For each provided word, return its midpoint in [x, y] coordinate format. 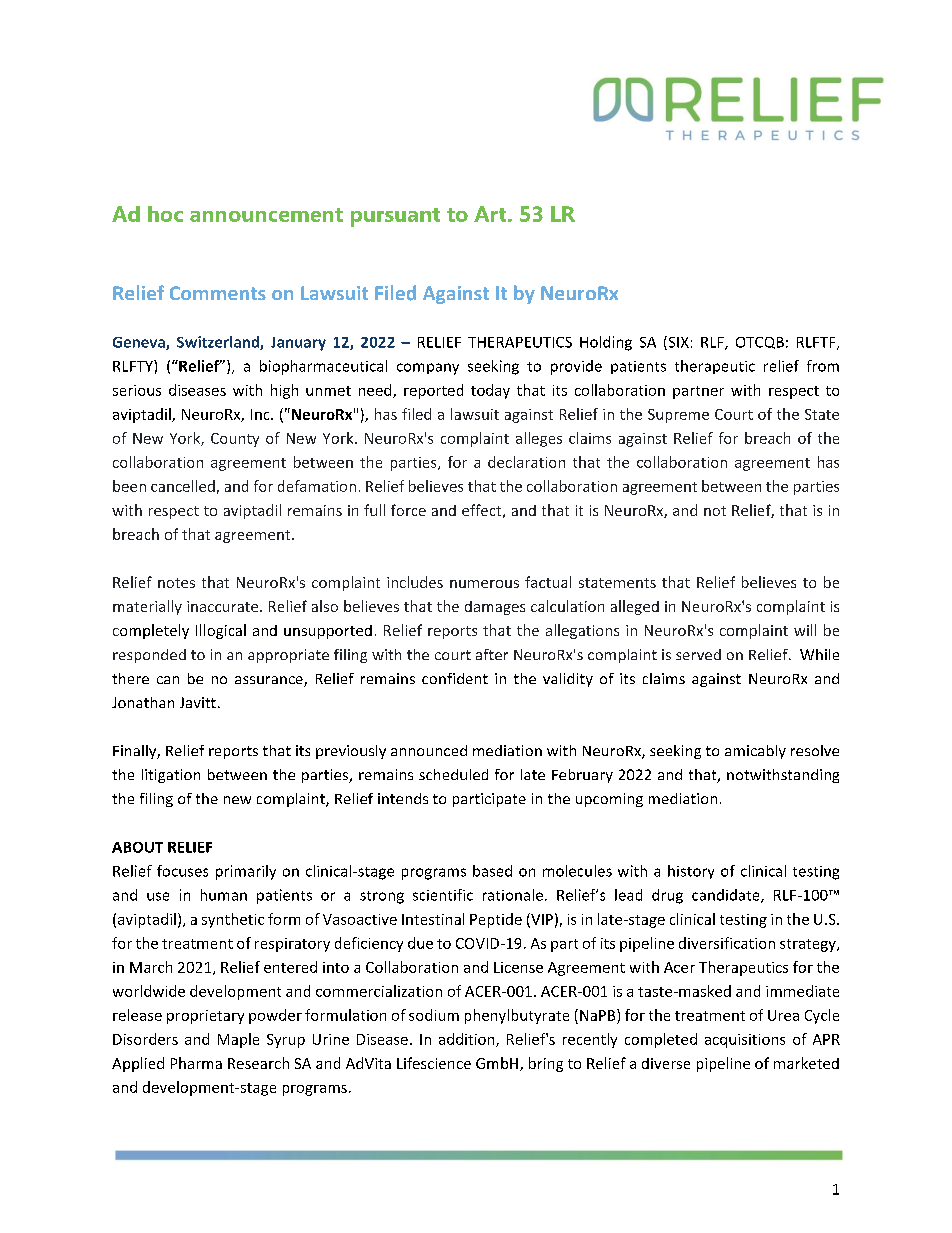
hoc [165, 214]
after [492, 654]
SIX [677, 343]
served [698, 654]
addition [468, 1040]
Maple [238, 1040]
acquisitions [745, 1041]
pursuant [395, 217]
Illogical [221, 631]
